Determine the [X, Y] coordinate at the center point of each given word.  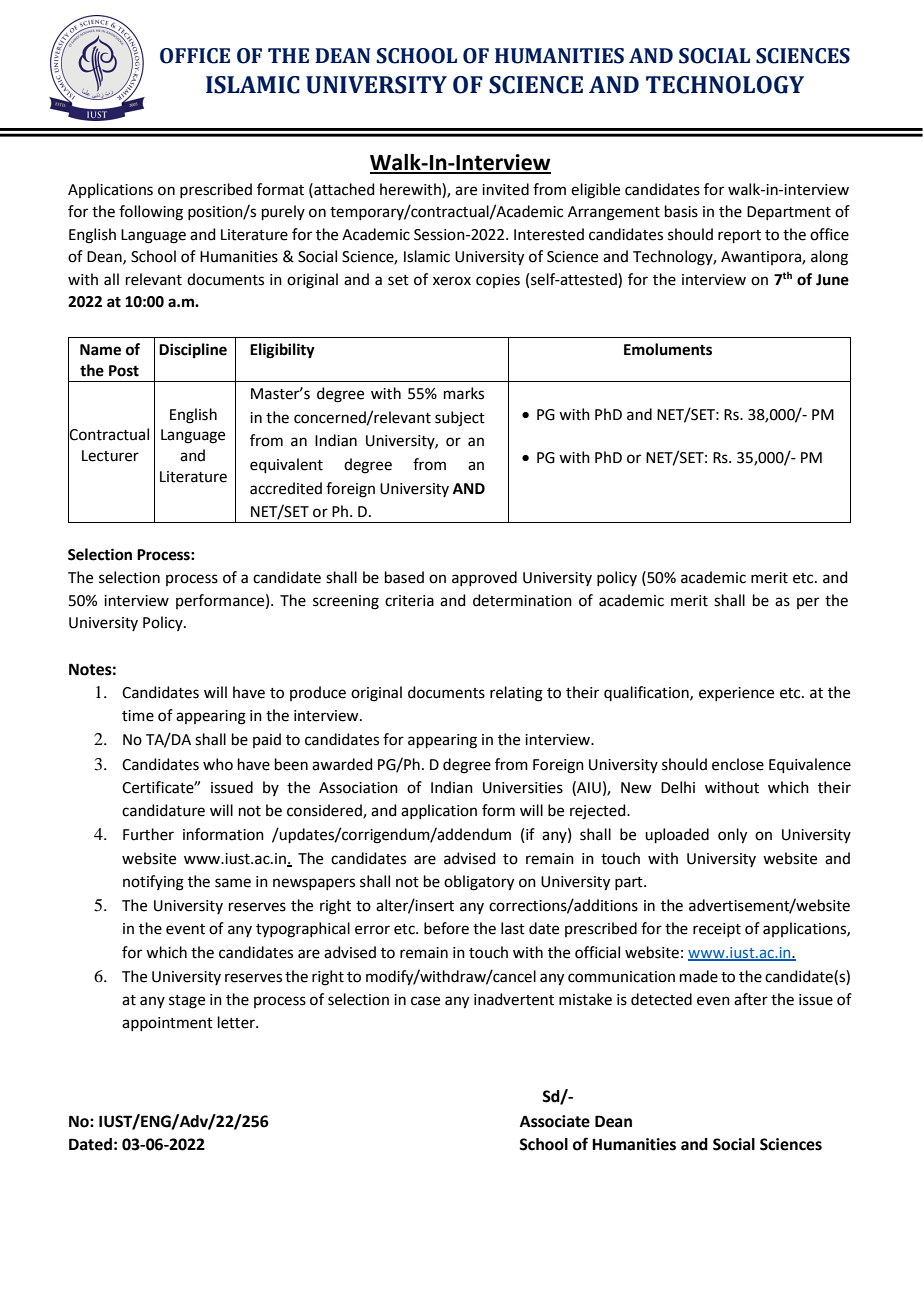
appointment [167, 1024]
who [218, 764]
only [732, 836]
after [751, 999]
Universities [523, 788]
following [151, 213]
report [739, 236]
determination [522, 600]
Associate [555, 1121]
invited [505, 189]
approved [484, 578]
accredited [286, 488]
